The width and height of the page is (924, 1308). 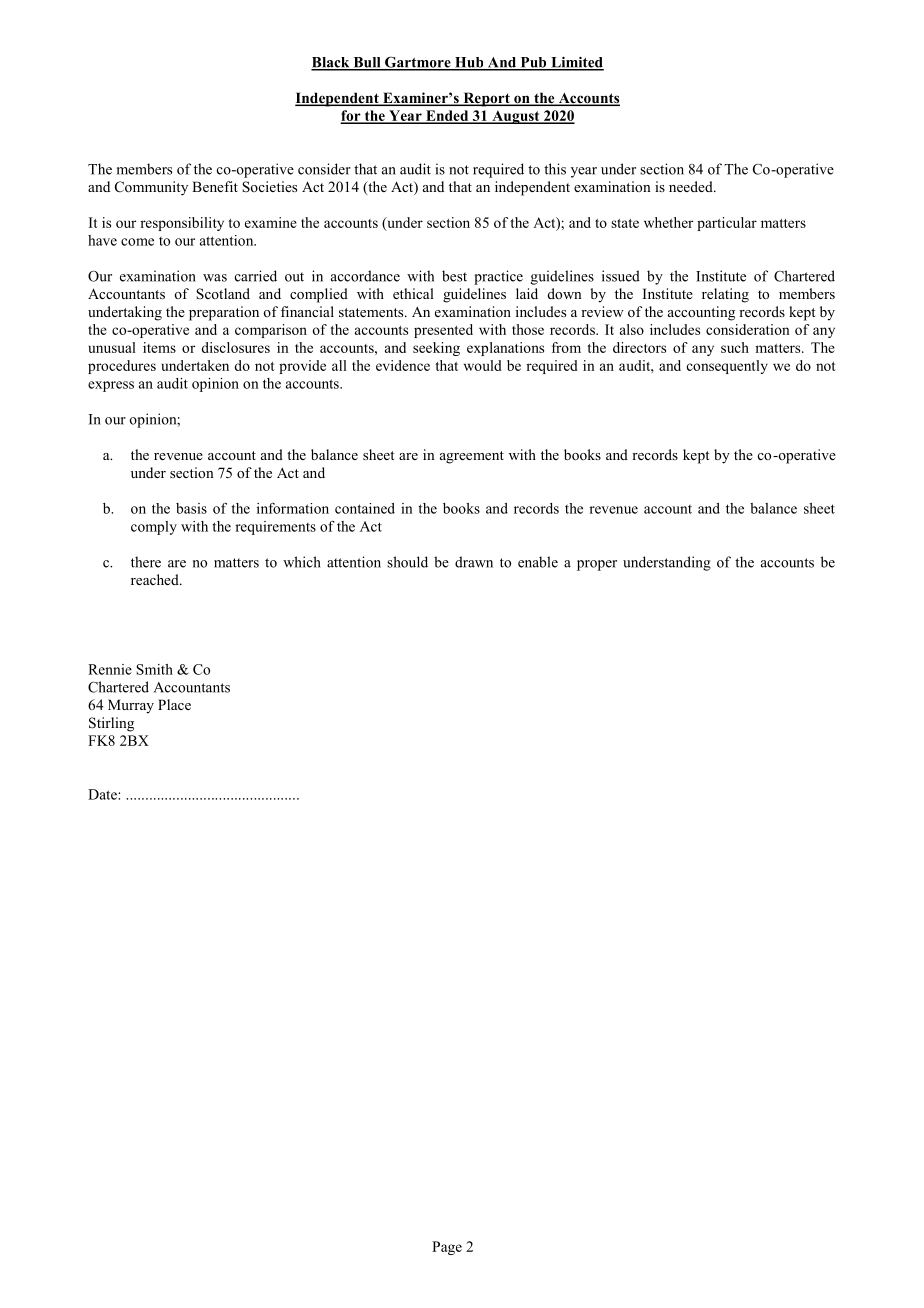 I want to click on proper, so click(x=597, y=565).
